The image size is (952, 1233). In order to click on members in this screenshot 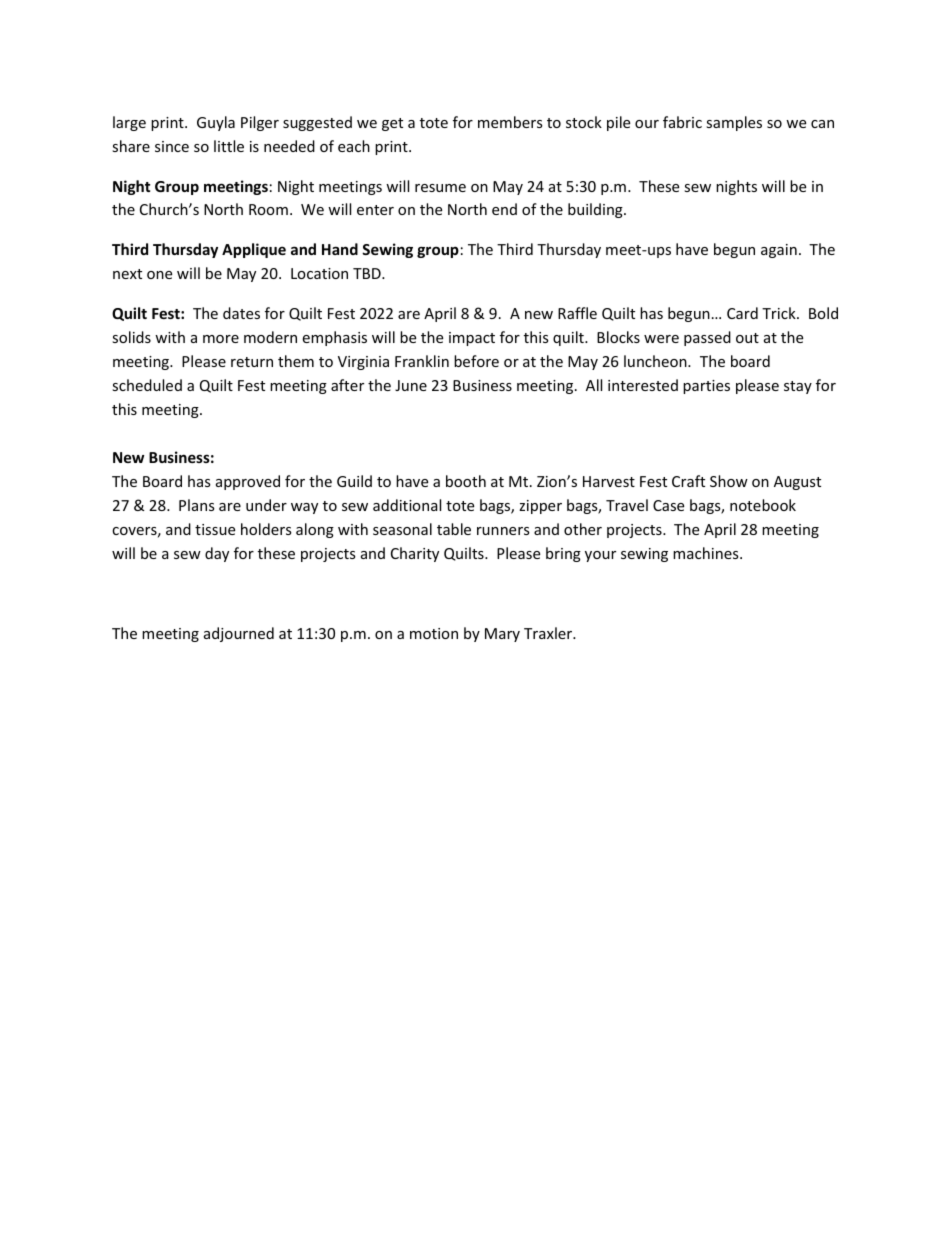, I will do `click(510, 122)`.
